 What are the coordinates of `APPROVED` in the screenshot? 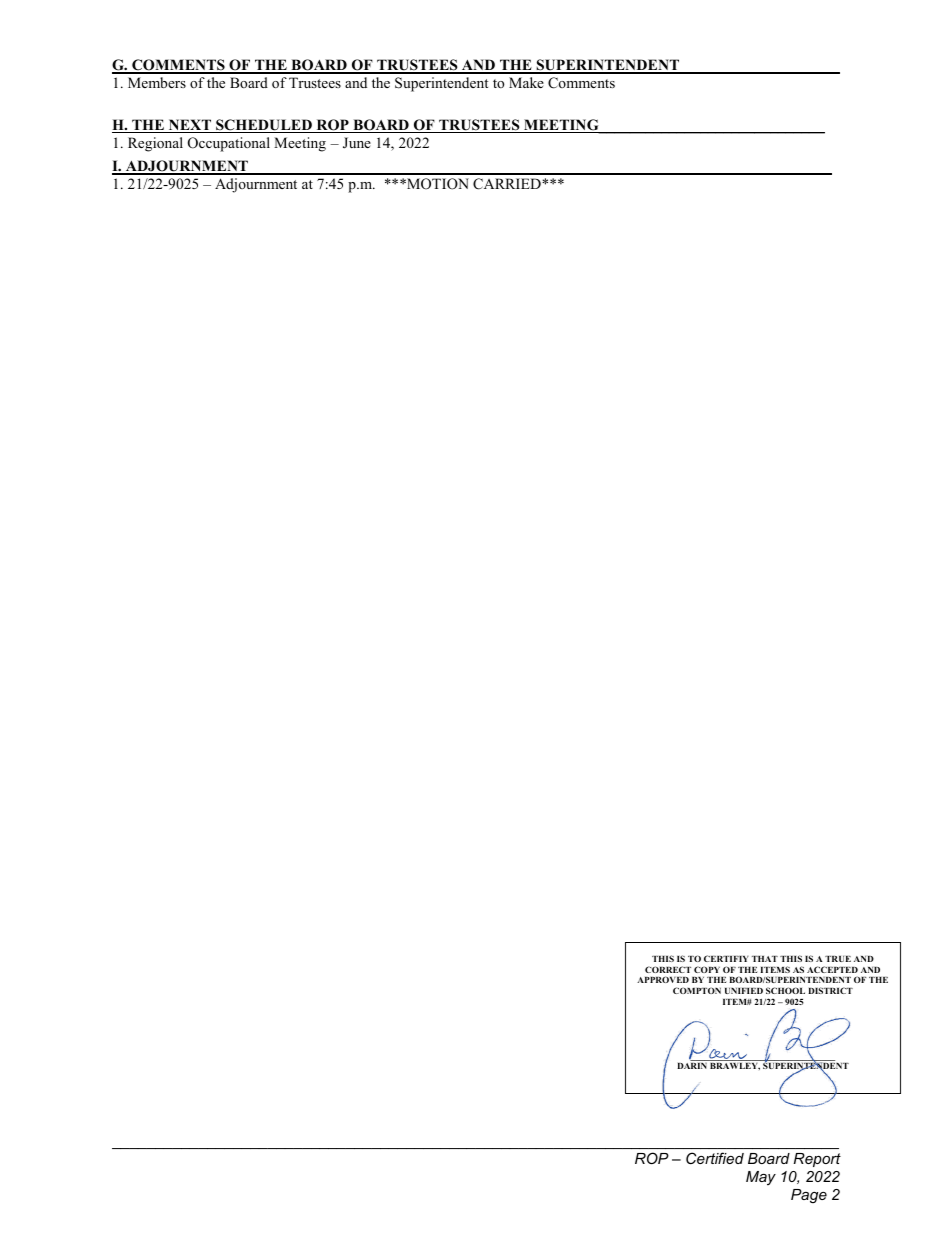 It's located at (663, 979).
